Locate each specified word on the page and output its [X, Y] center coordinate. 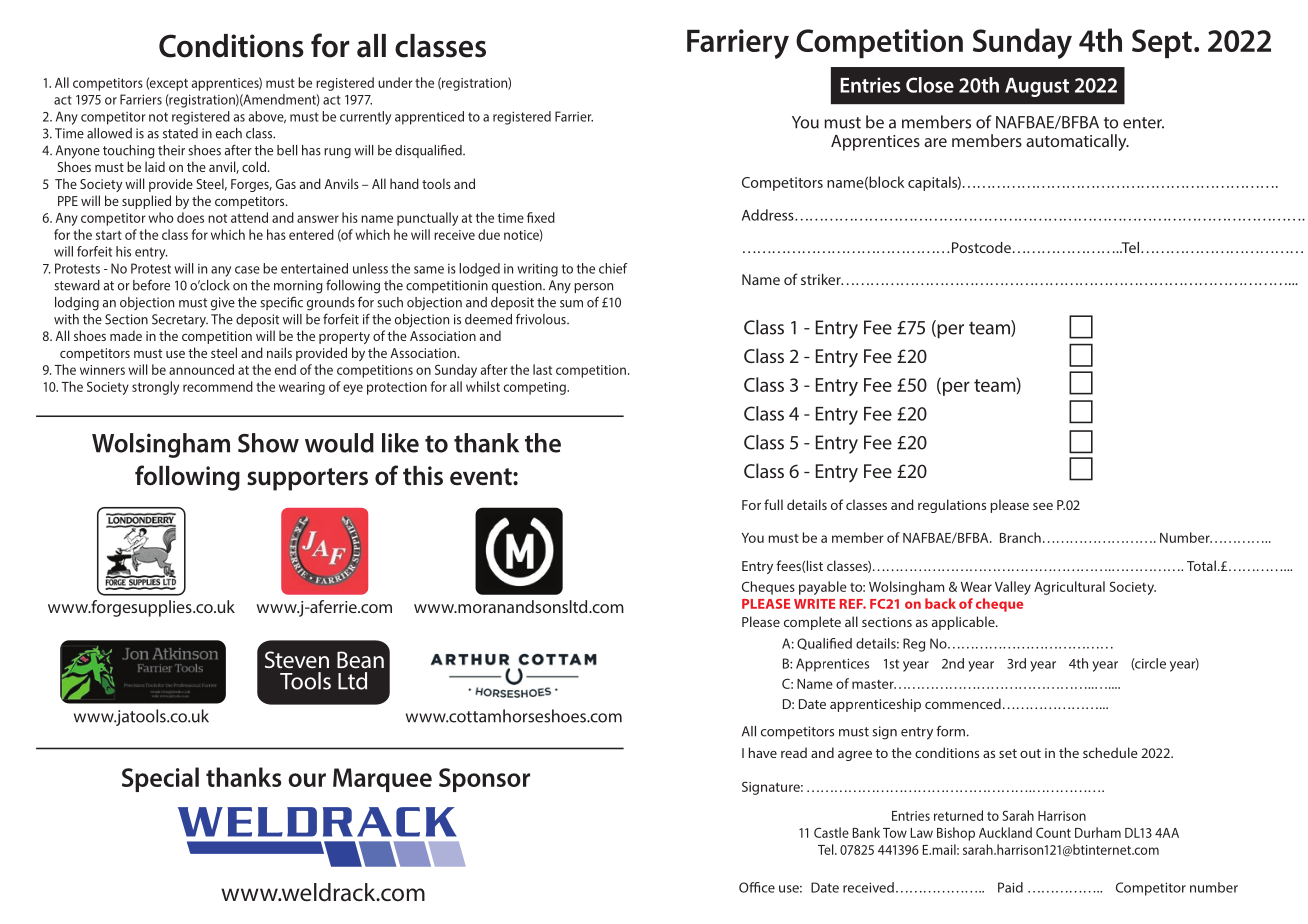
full [773, 504]
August [1037, 87]
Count [1053, 832]
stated [180, 133]
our [307, 780]
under [395, 82]
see [1043, 506]
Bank [866, 832]
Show [268, 443]
